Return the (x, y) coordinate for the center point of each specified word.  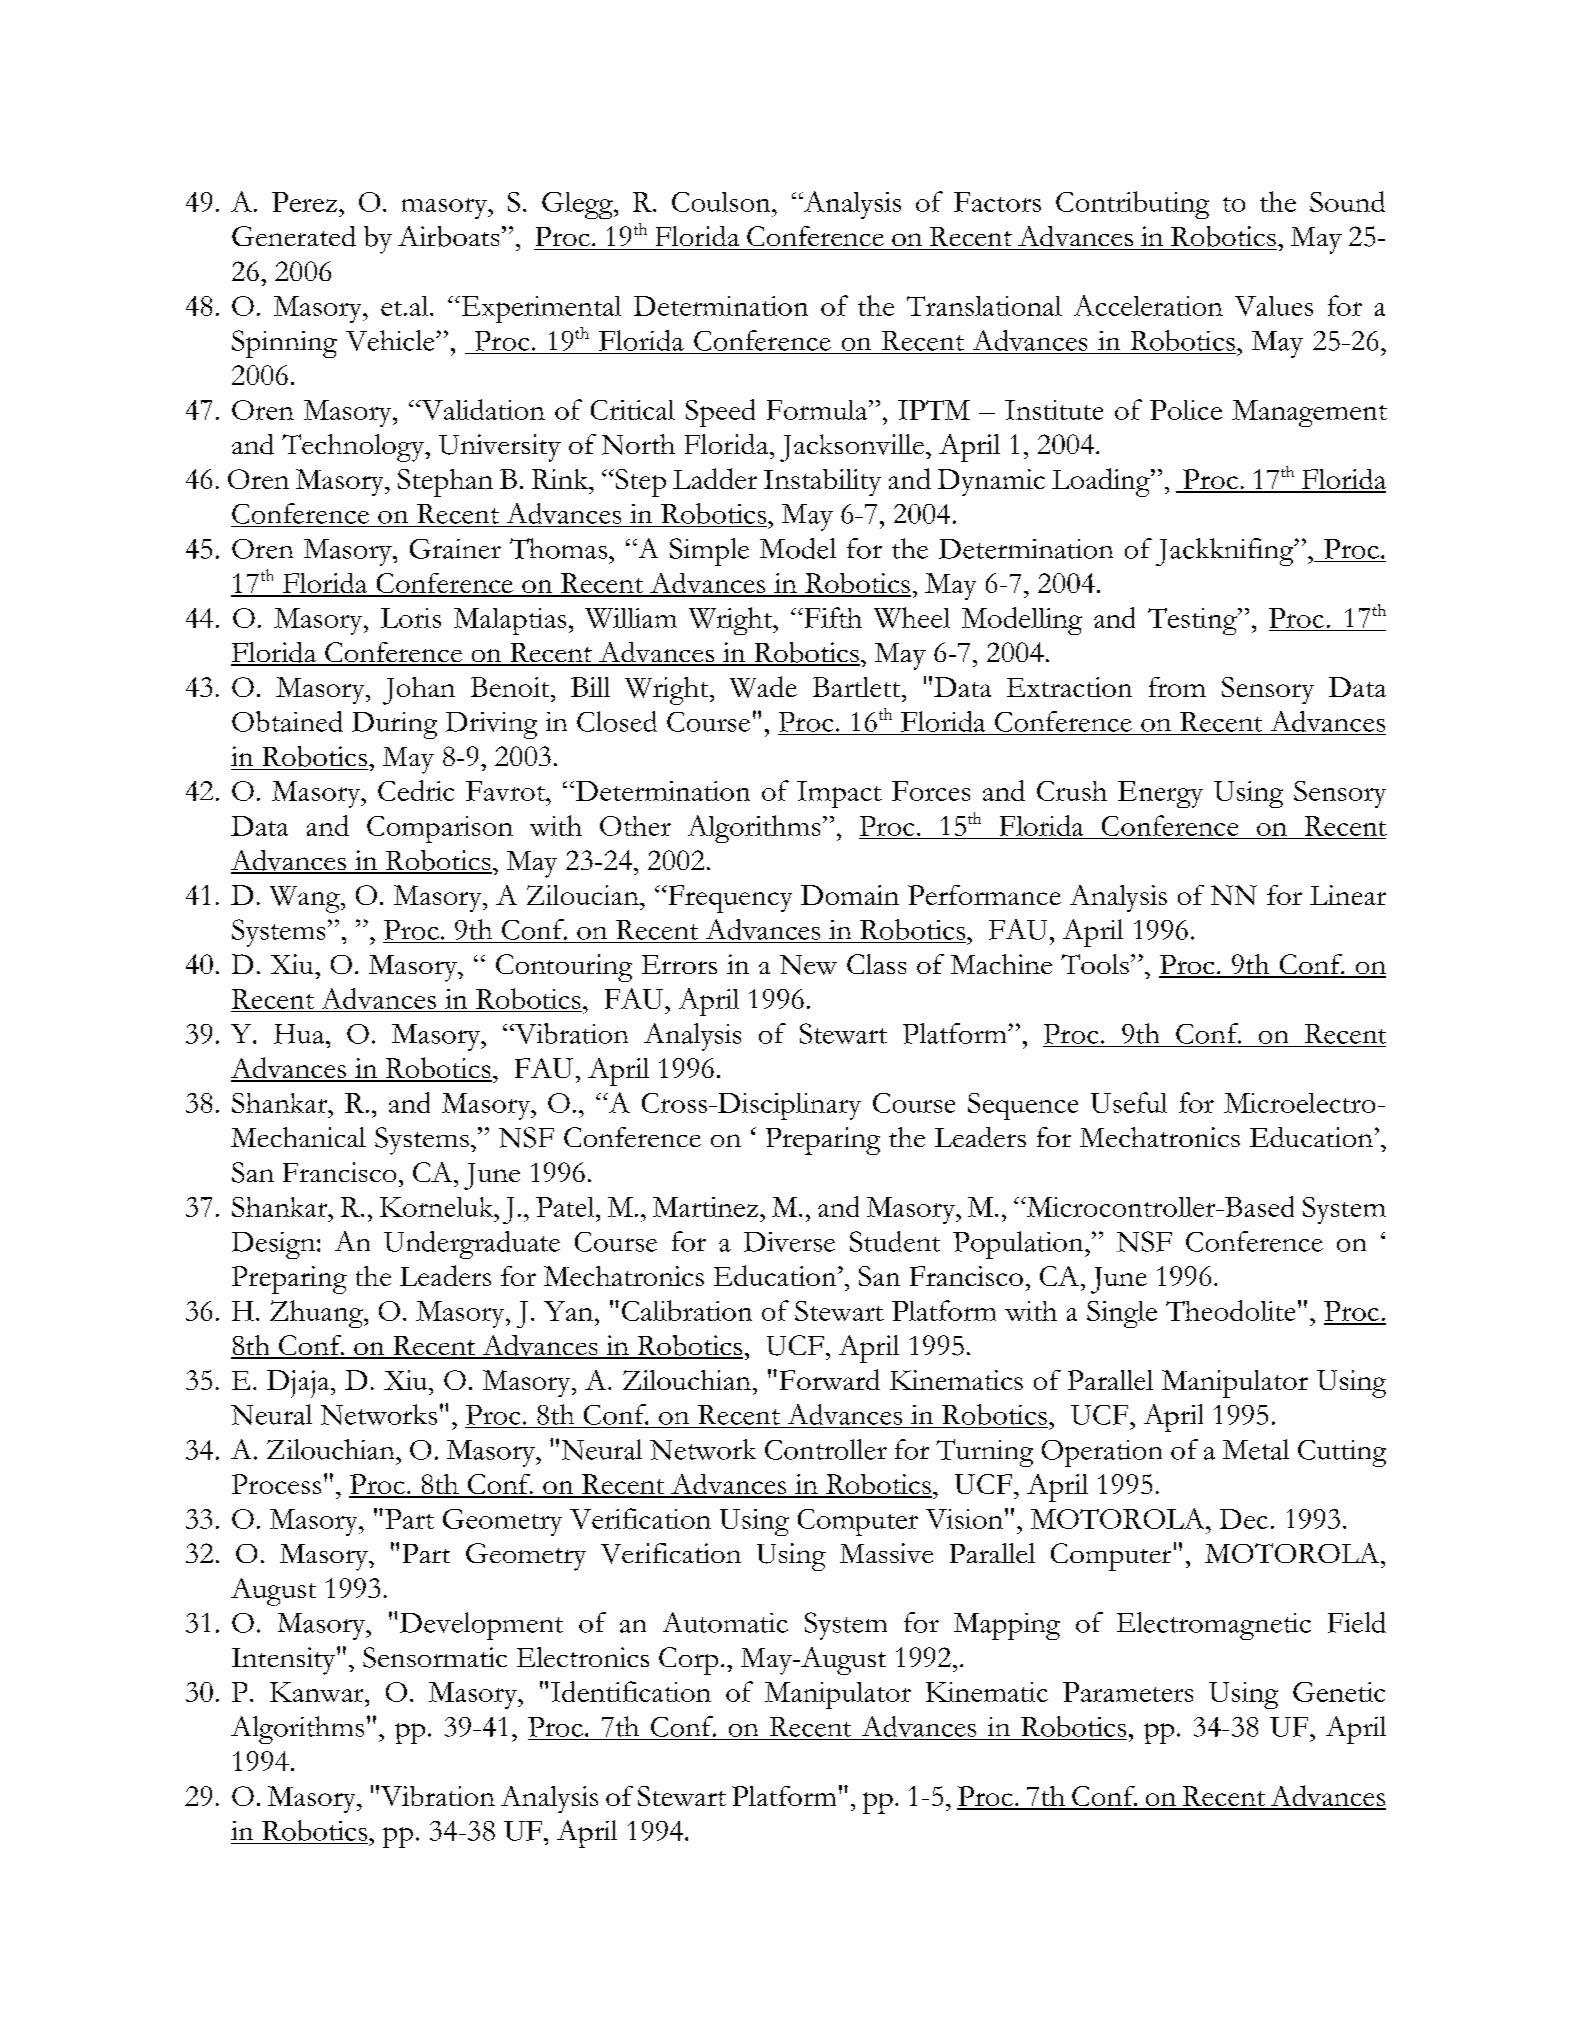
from (1177, 687)
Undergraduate (472, 1245)
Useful (1129, 1102)
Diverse (789, 1242)
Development (481, 1626)
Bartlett (858, 687)
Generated (294, 236)
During (394, 725)
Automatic (725, 1622)
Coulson (722, 202)
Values (1274, 306)
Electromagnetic (1214, 1626)
